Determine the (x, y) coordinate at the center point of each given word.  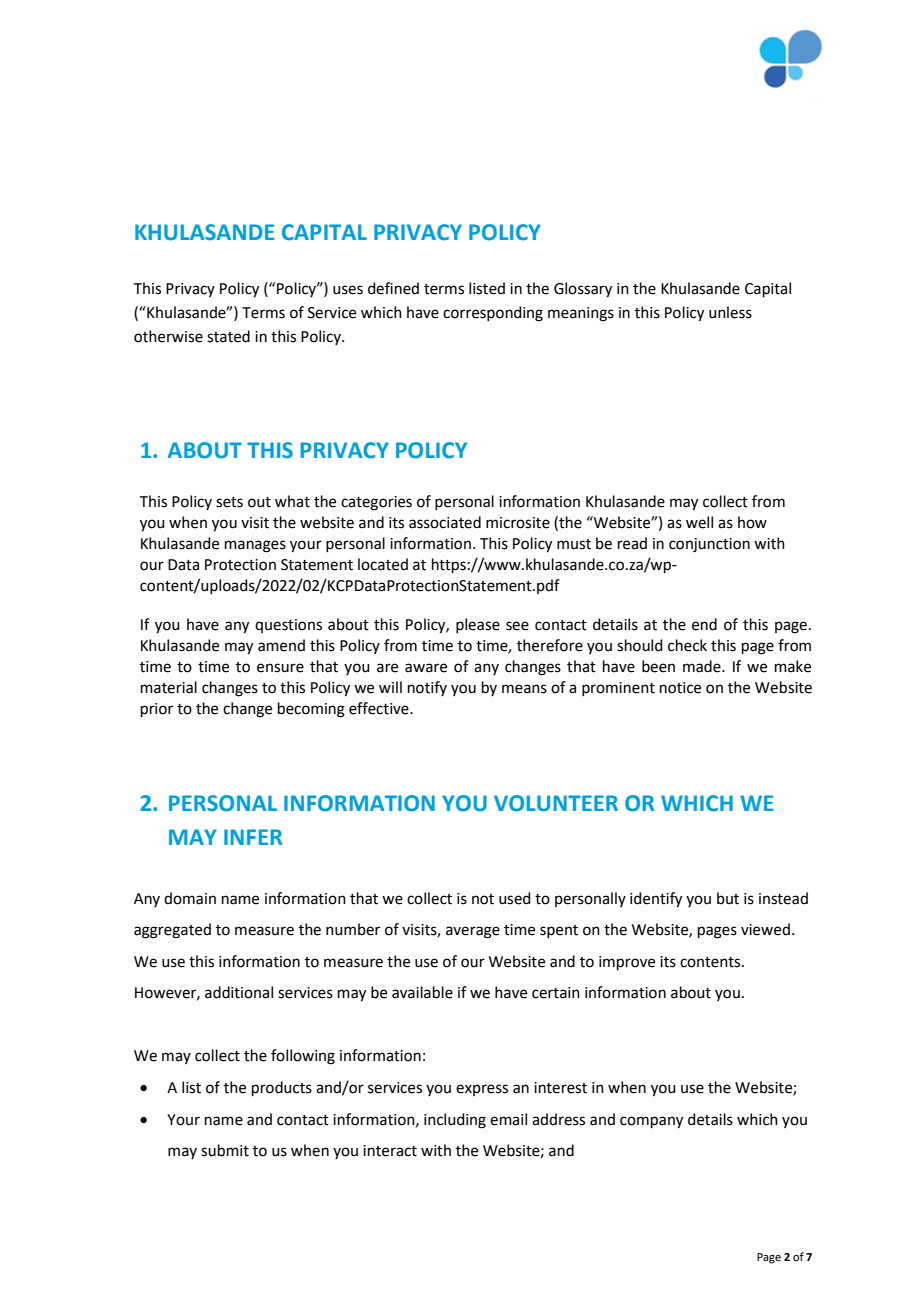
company (651, 1122)
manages (255, 546)
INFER (253, 837)
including (455, 1121)
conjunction (709, 545)
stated (228, 336)
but (728, 898)
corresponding (493, 314)
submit (225, 1150)
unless (730, 312)
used (515, 898)
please (478, 625)
